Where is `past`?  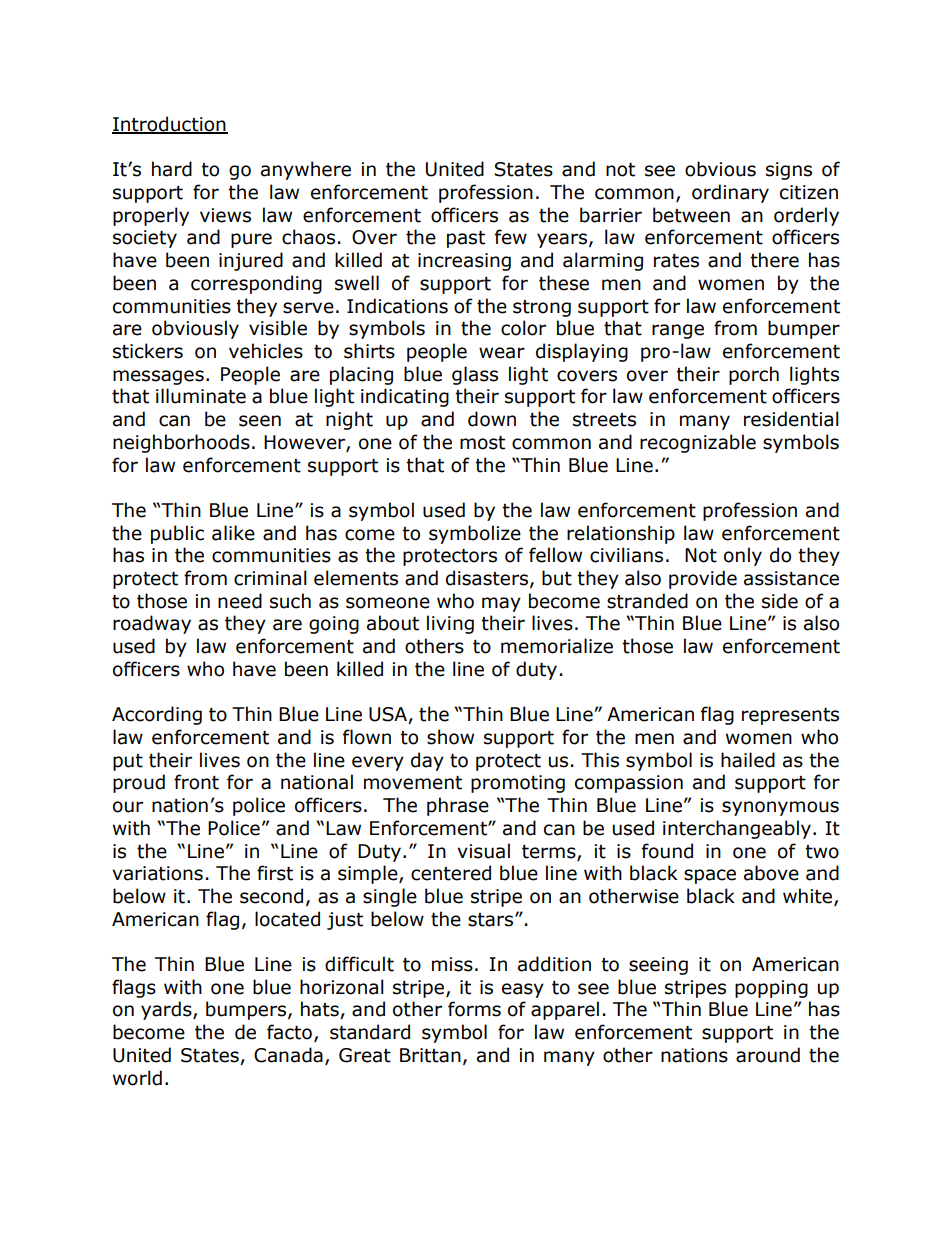
past is located at coordinates (466, 239).
